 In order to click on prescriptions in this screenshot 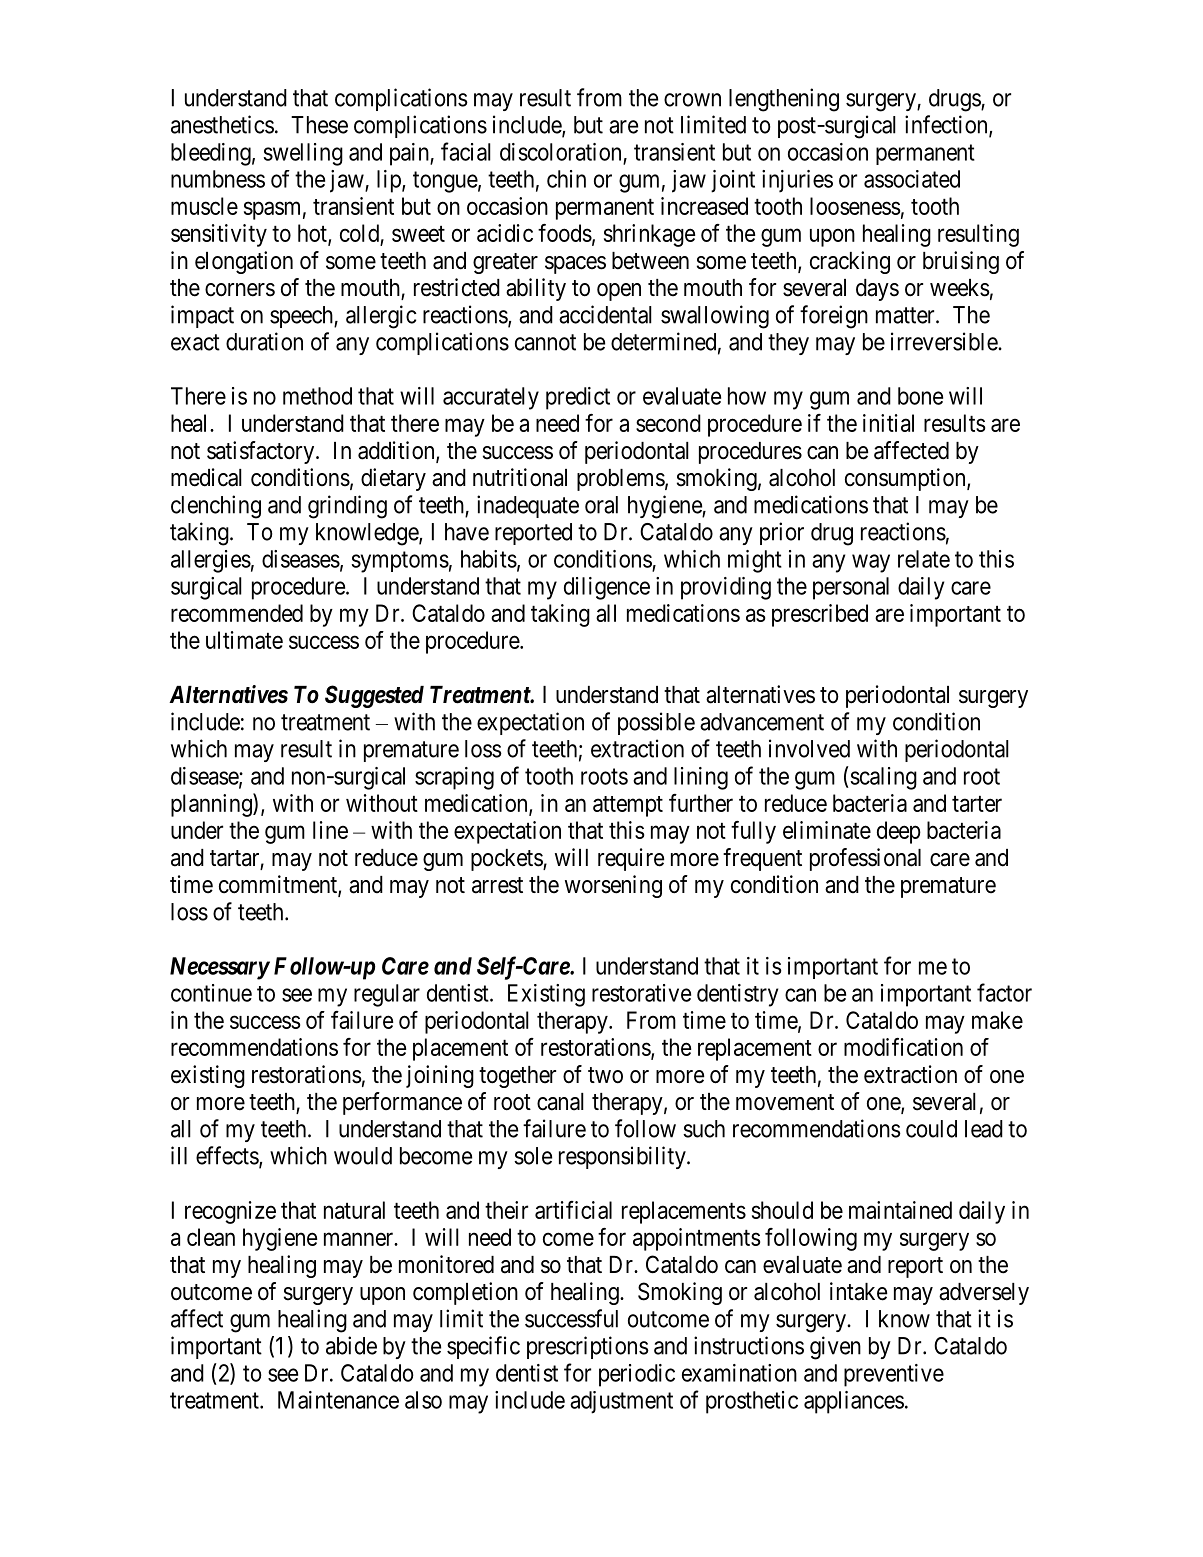, I will do `click(588, 1347)`.
